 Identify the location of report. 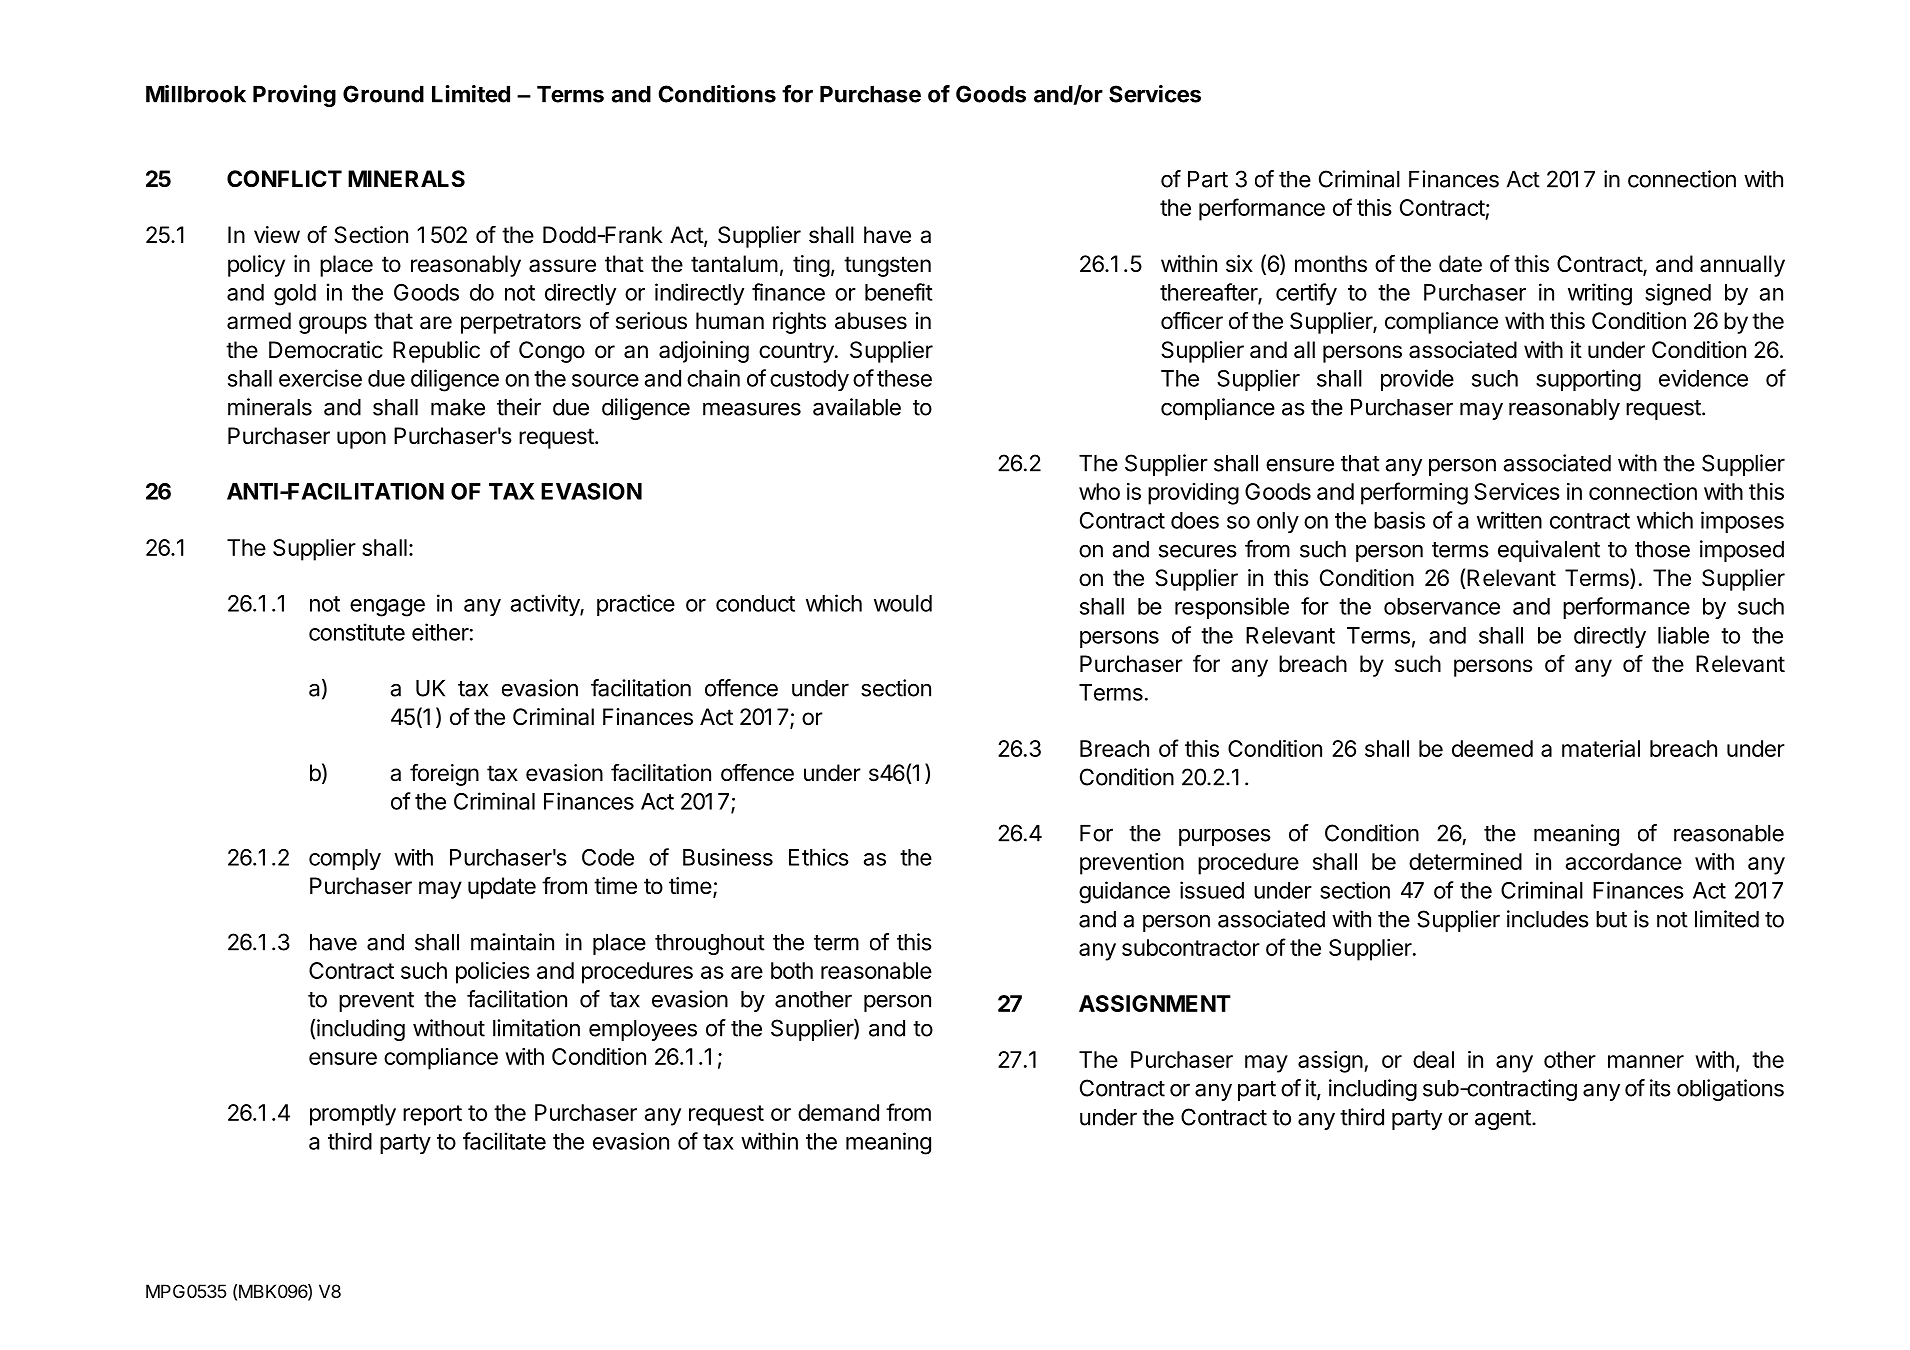
(432, 1115).
